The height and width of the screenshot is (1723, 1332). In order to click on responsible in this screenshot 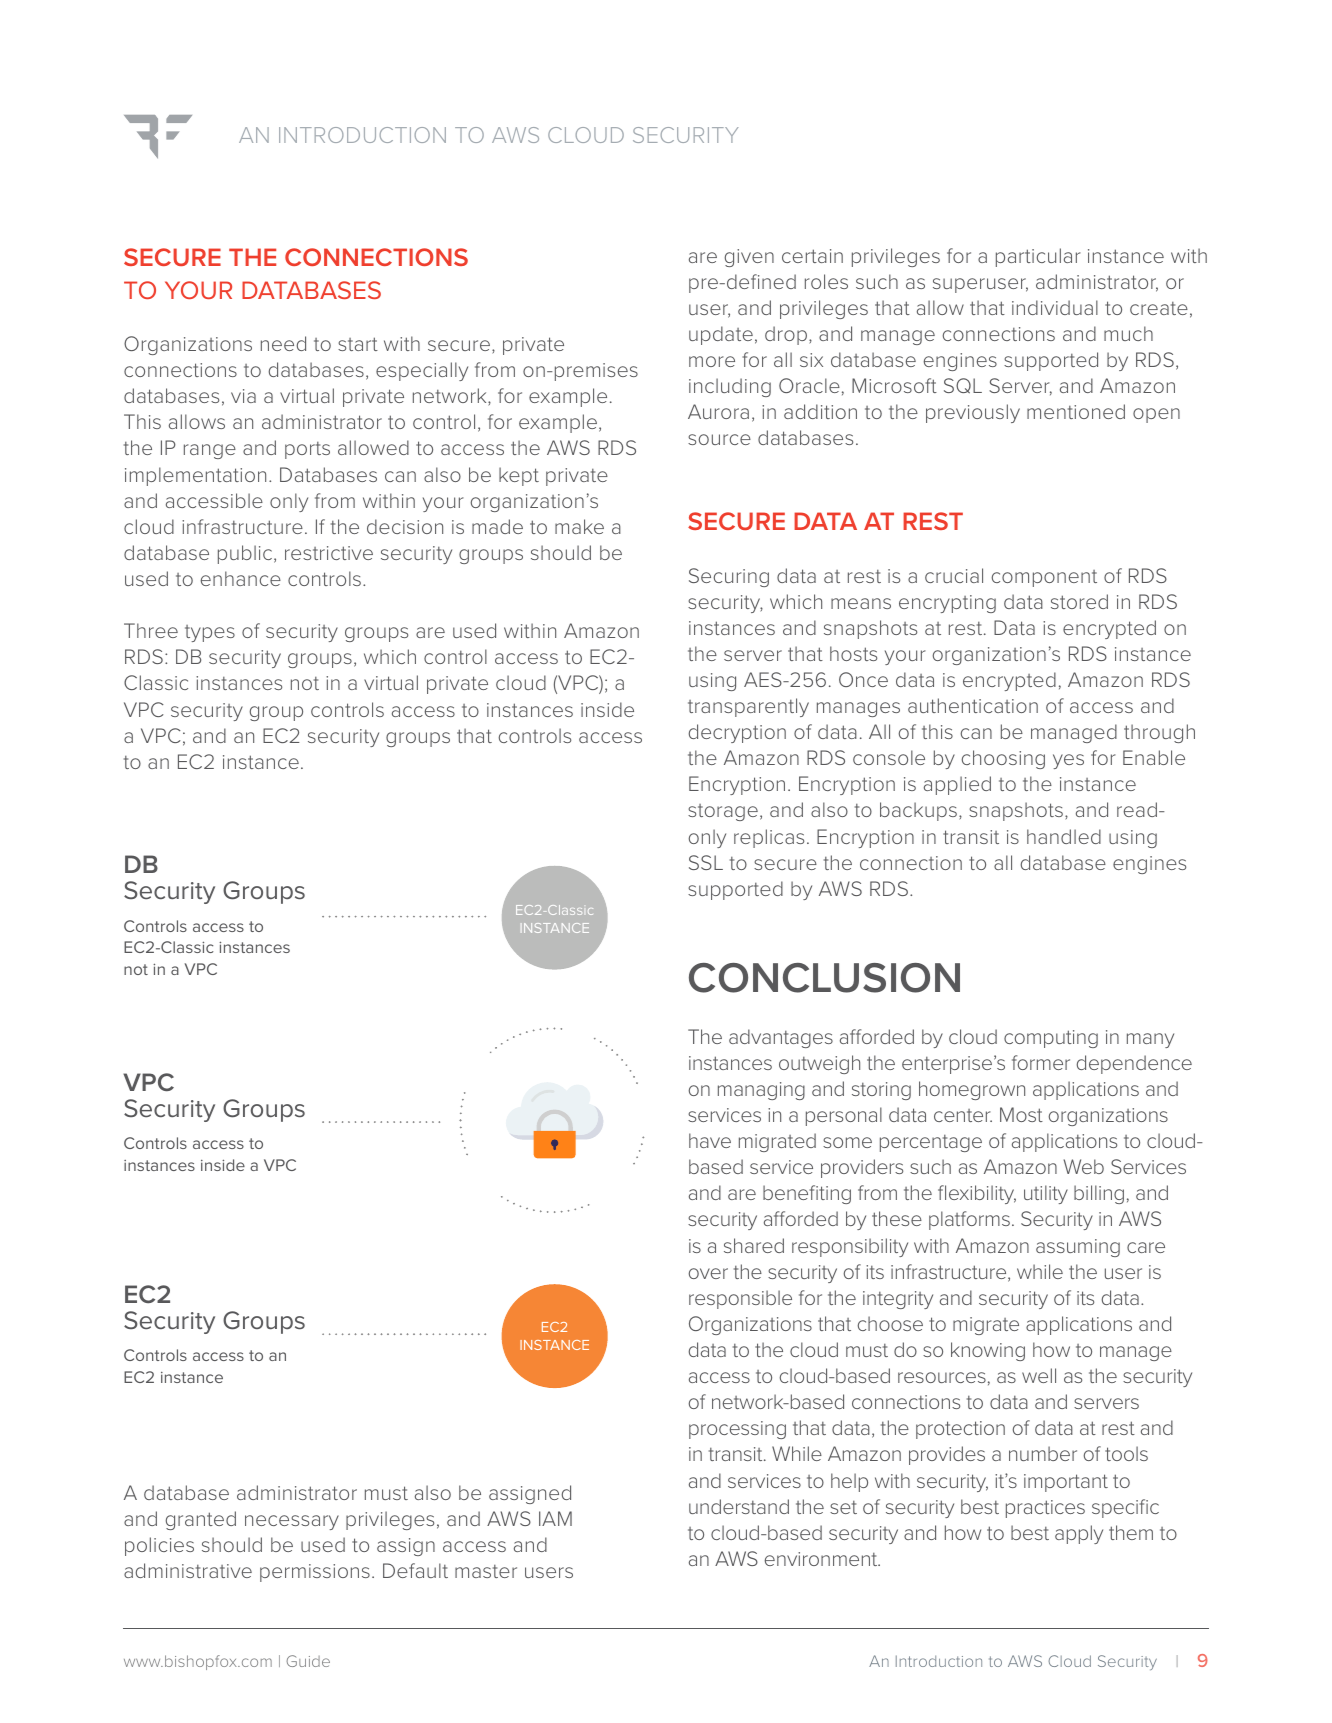, I will do `click(740, 1299)`.
